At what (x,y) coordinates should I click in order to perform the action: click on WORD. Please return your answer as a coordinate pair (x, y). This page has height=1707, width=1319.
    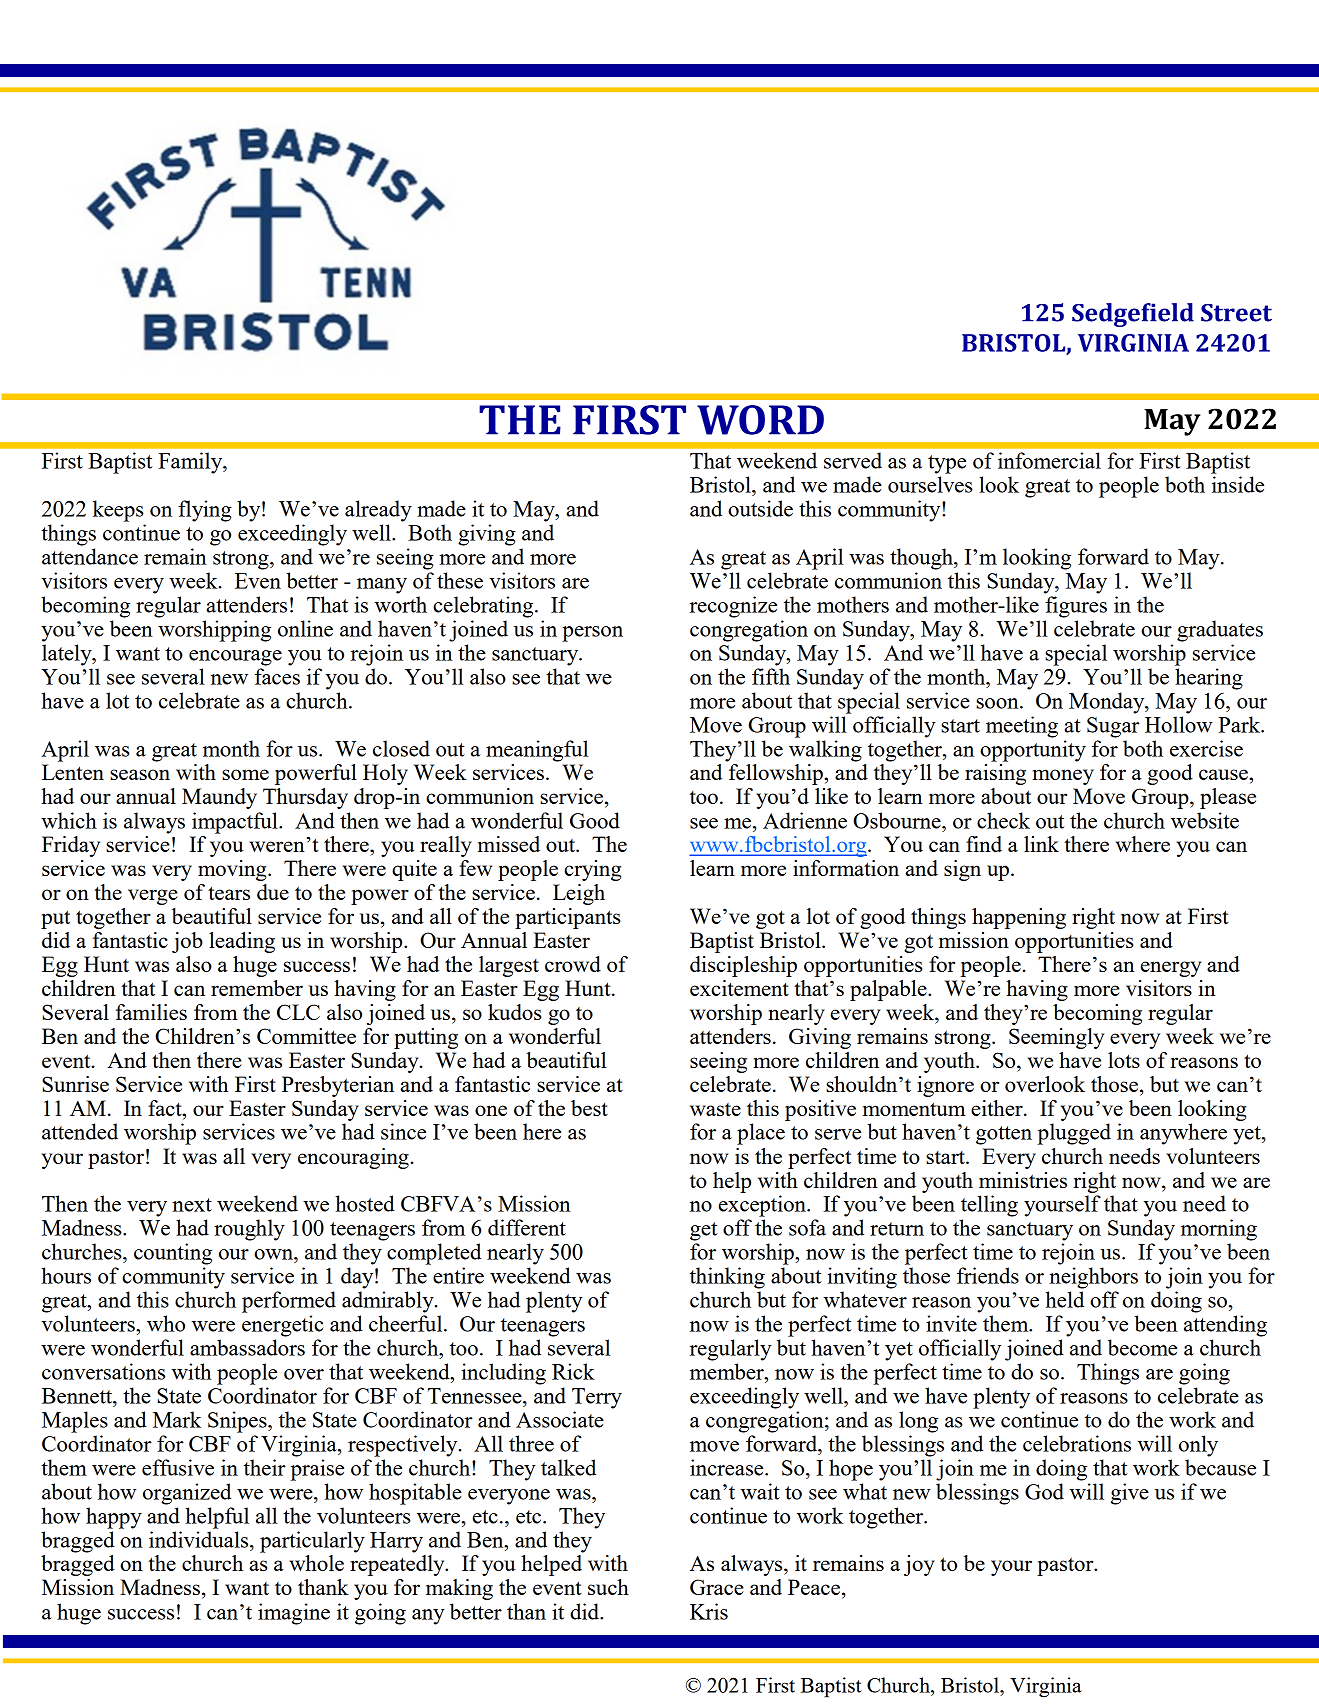
    Looking at the image, I should click on (760, 420).
